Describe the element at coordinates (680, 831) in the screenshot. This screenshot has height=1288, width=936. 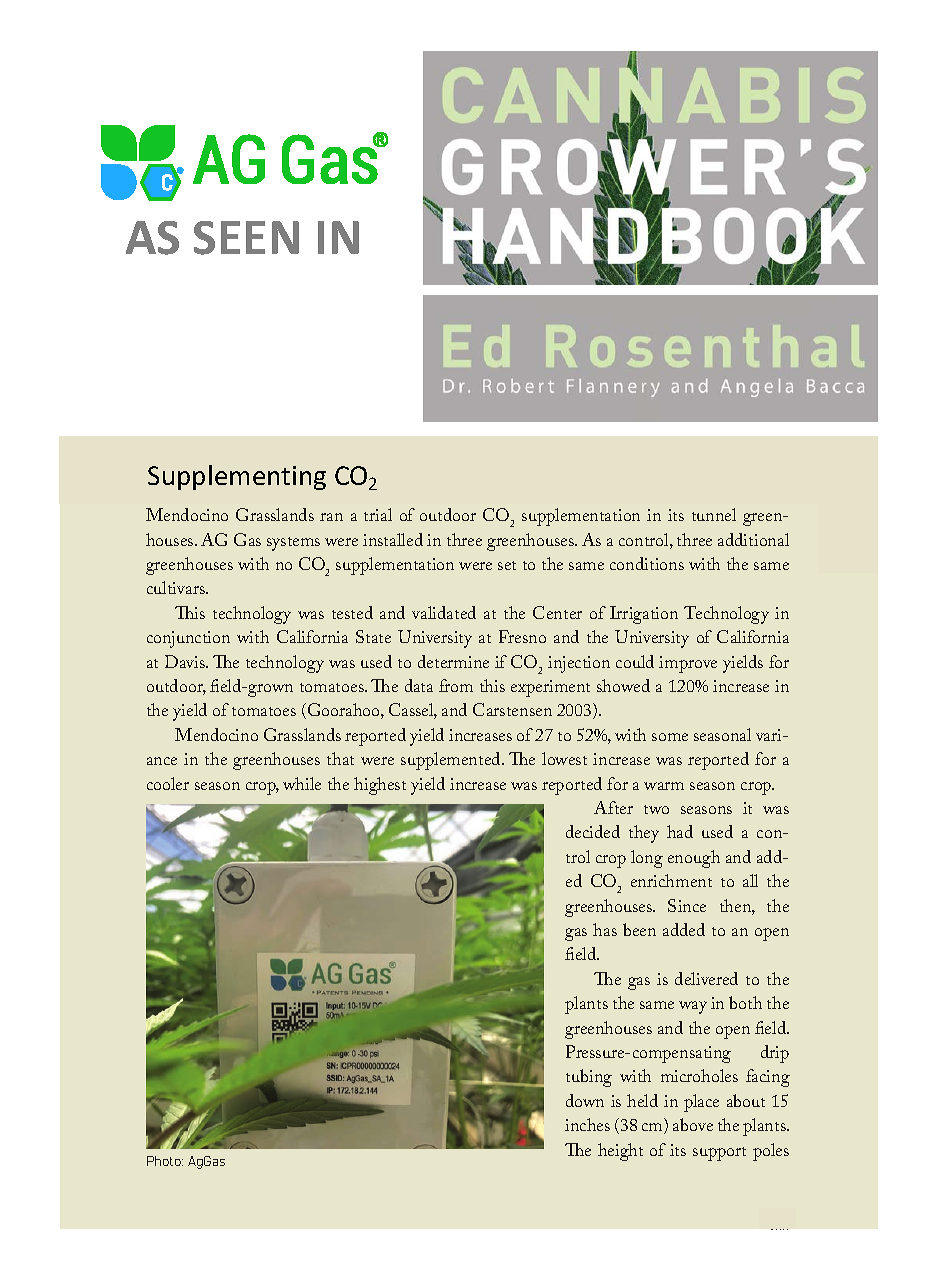
I see `had` at that location.
